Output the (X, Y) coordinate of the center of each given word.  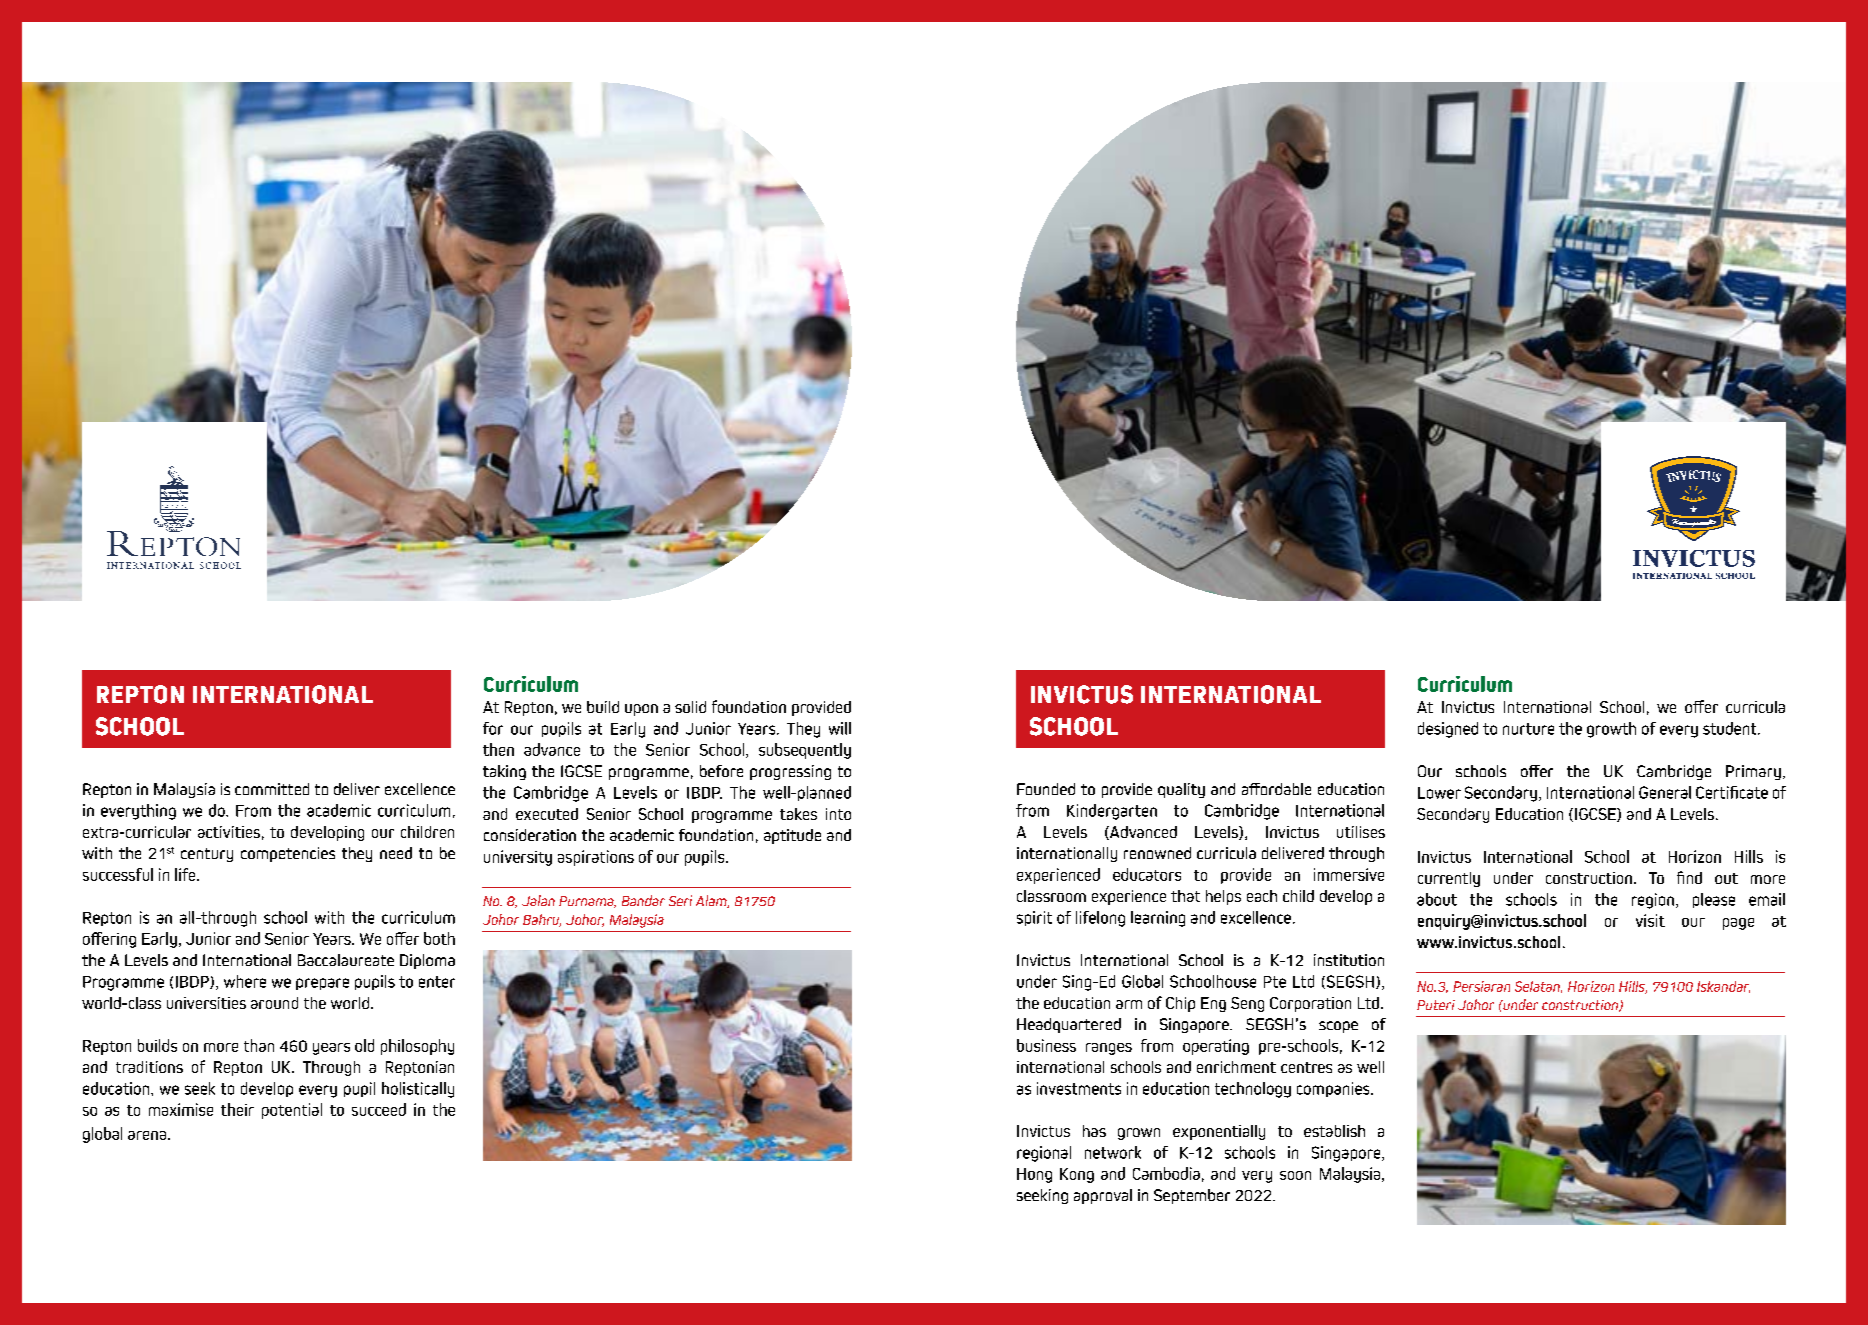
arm (1129, 1004)
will (840, 728)
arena (148, 1135)
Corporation (1310, 1004)
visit (1650, 920)
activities (229, 832)
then (498, 749)
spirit (1034, 918)
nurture (1528, 729)
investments (1079, 1088)
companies (1334, 1089)
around (274, 1003)
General (1665, 792)
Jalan (538, 900)
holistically (418, 1090)
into (838, 814)
